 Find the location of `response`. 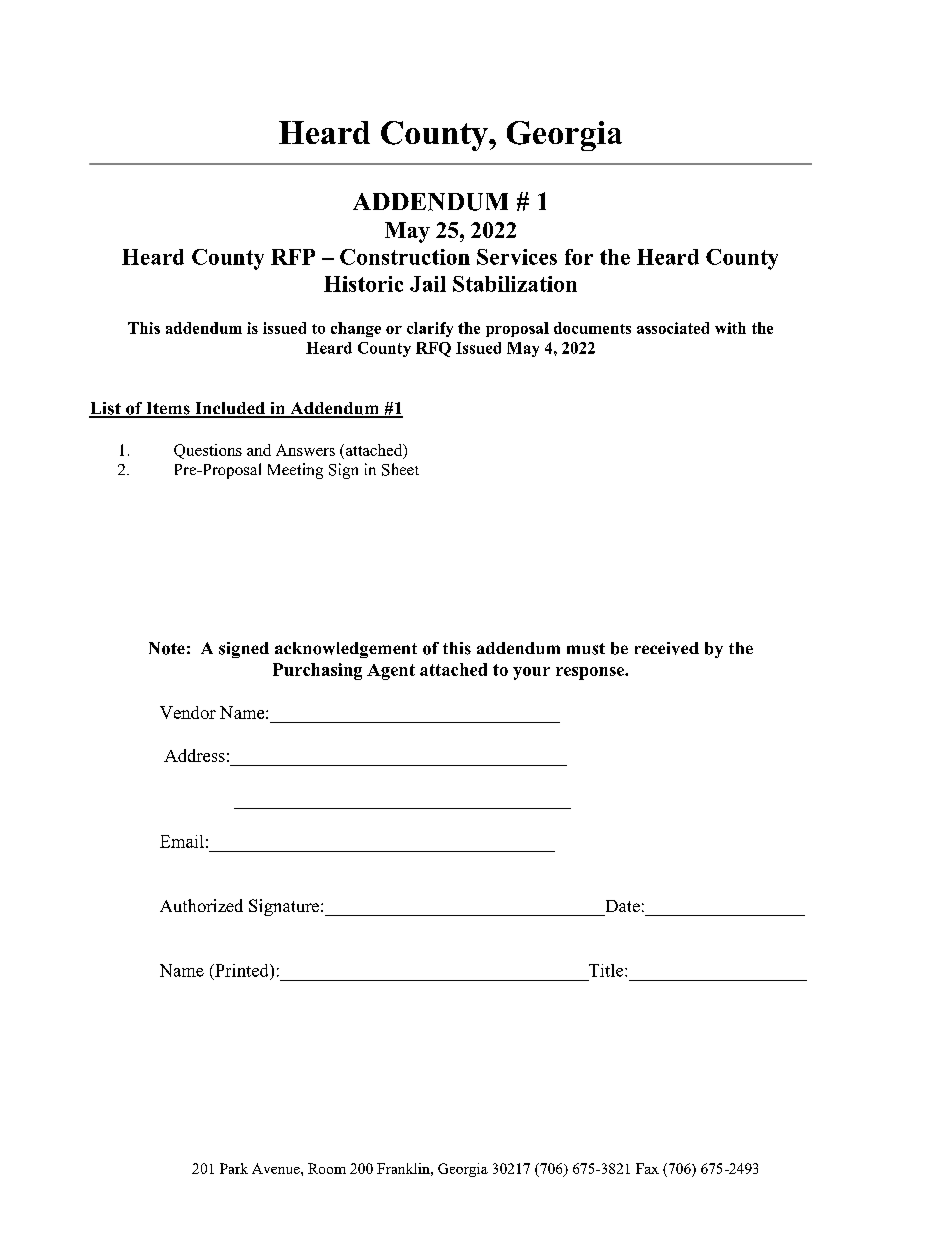

response is located at coordinates (591, 673).
